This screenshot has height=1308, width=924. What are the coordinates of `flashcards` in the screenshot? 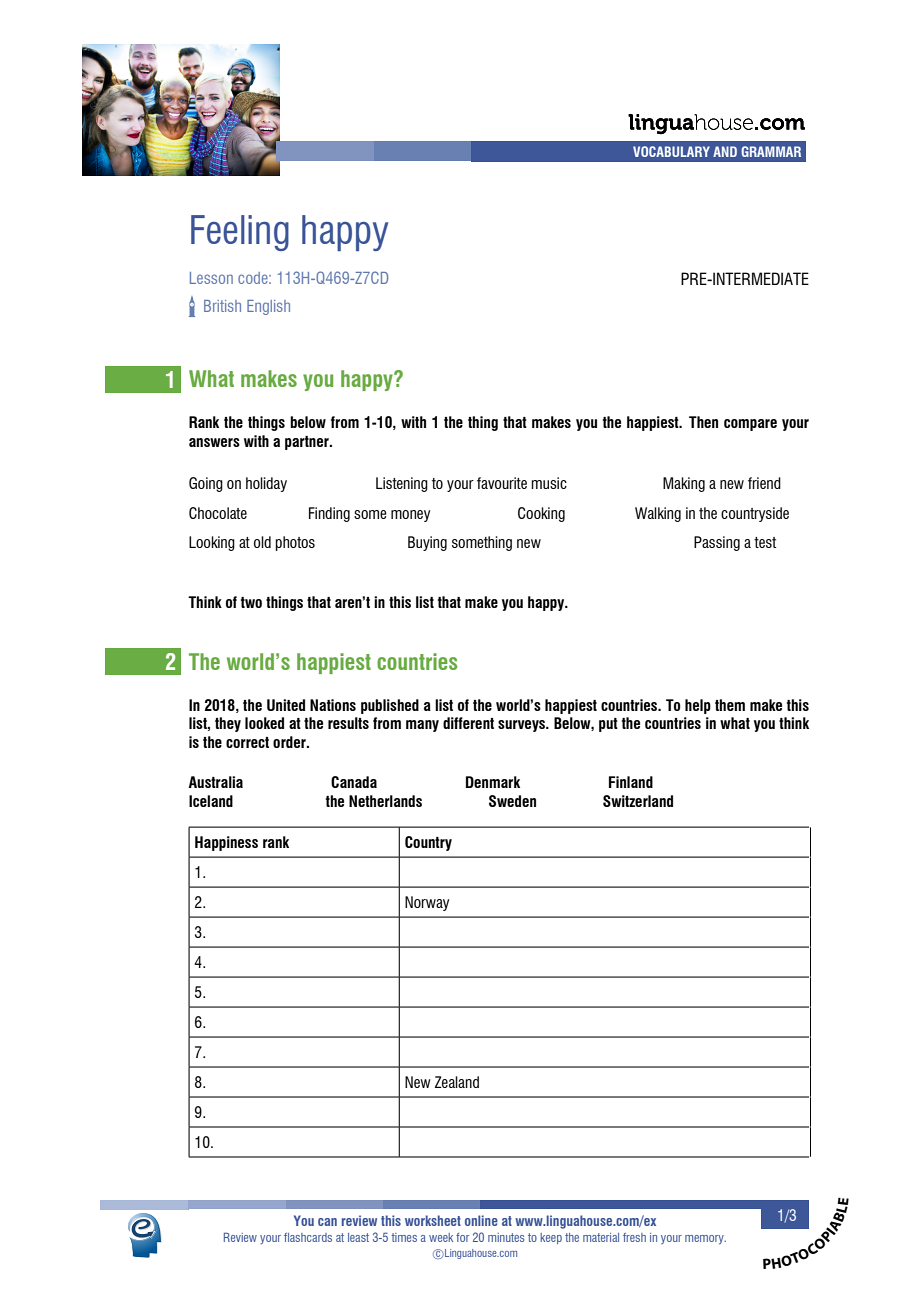 It's located at (308, 1237).
